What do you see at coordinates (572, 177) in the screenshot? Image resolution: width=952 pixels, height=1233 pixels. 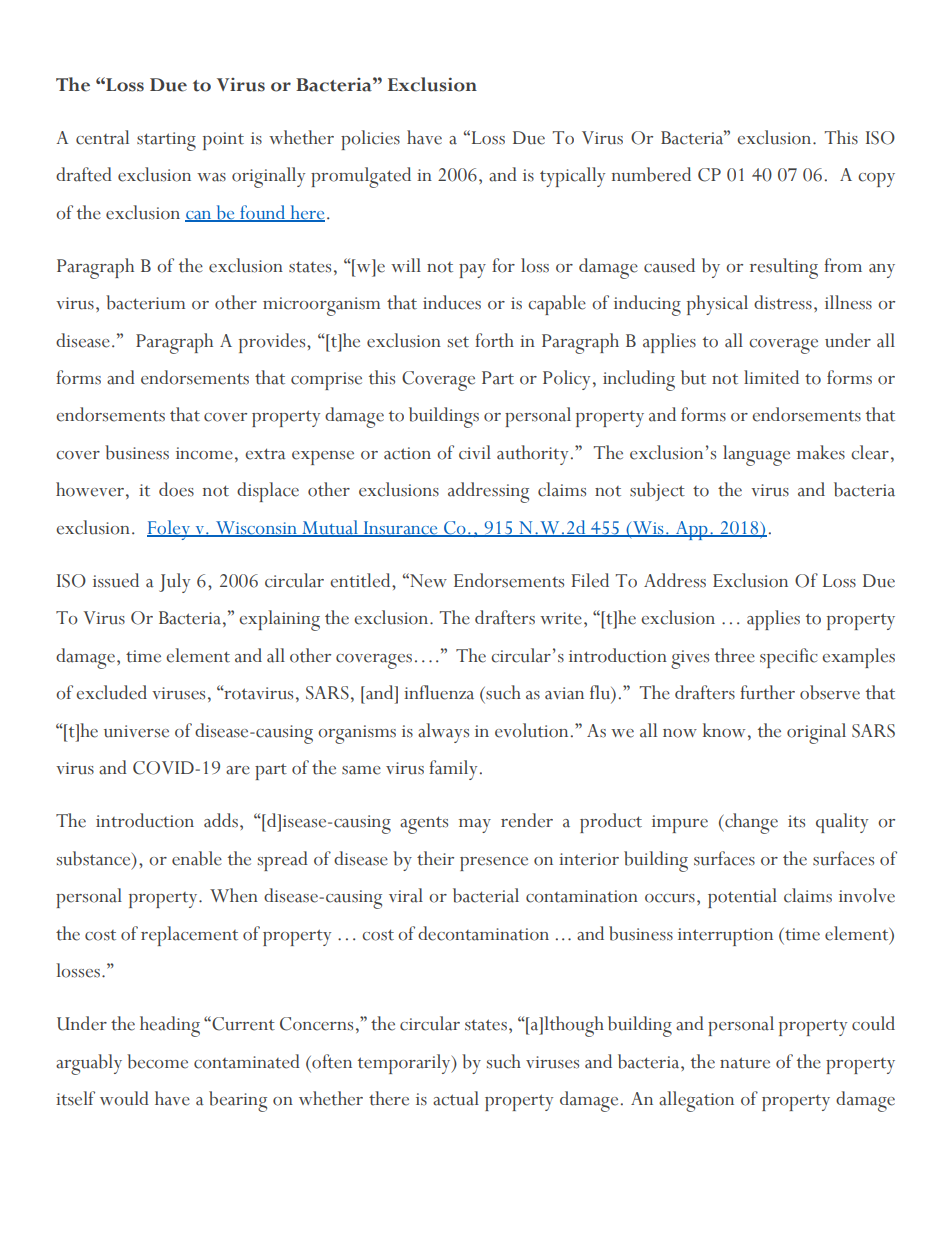 I see `typically` at bounding box center [572, 177].
